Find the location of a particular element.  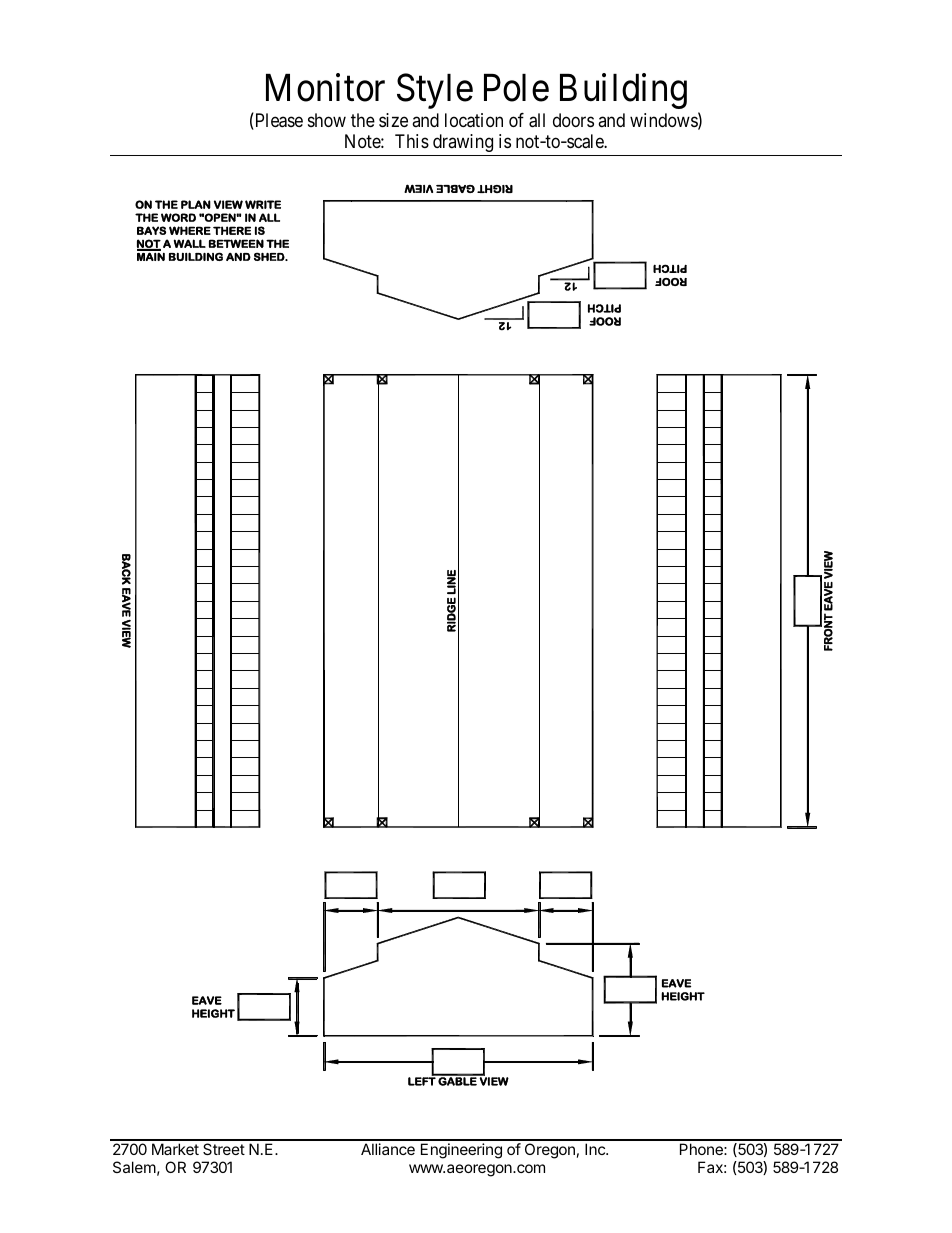

MAIN is located at coordinates (151, 255).
